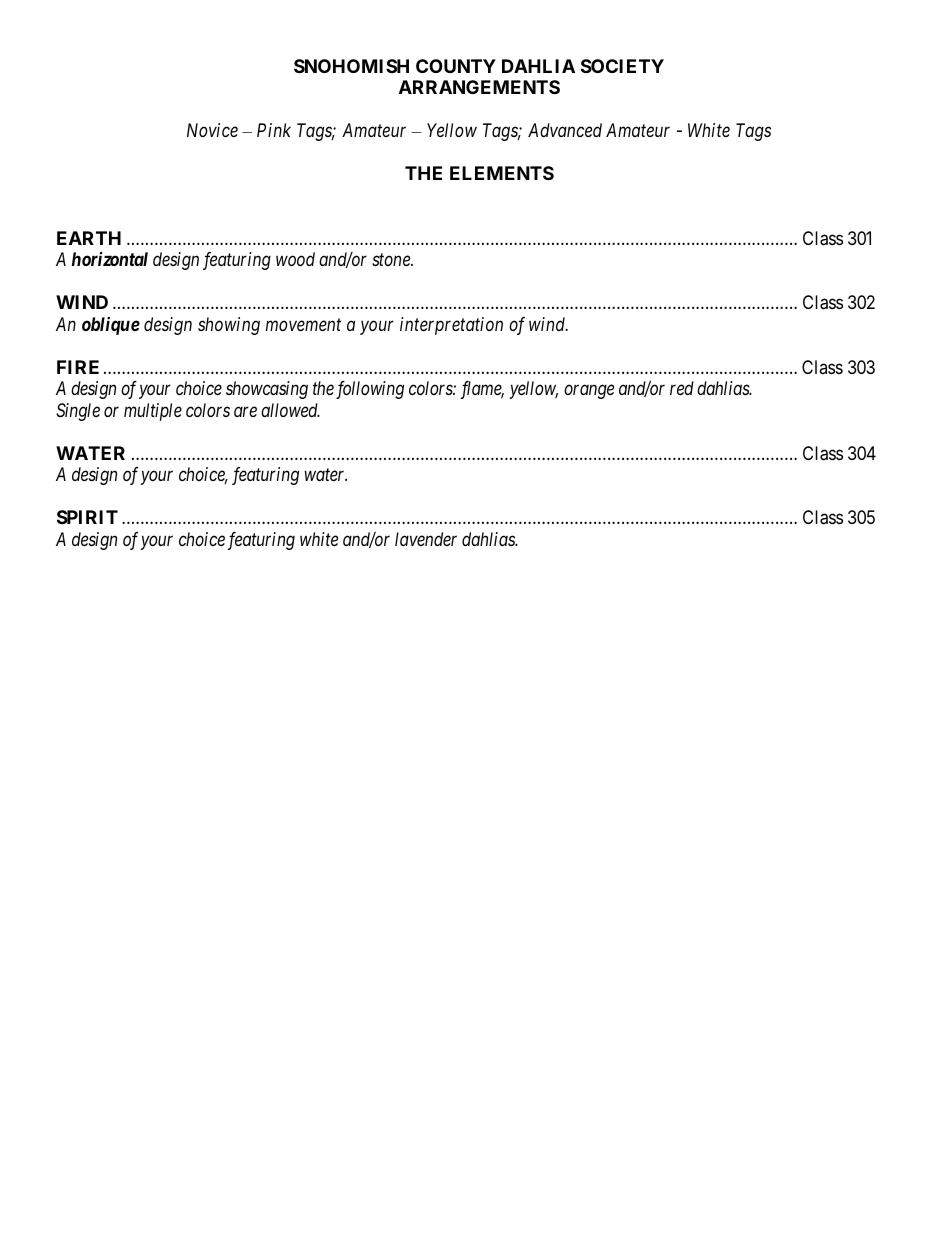 The image size is (952, 1233). I want to click on Pink, so click(274, 130).
